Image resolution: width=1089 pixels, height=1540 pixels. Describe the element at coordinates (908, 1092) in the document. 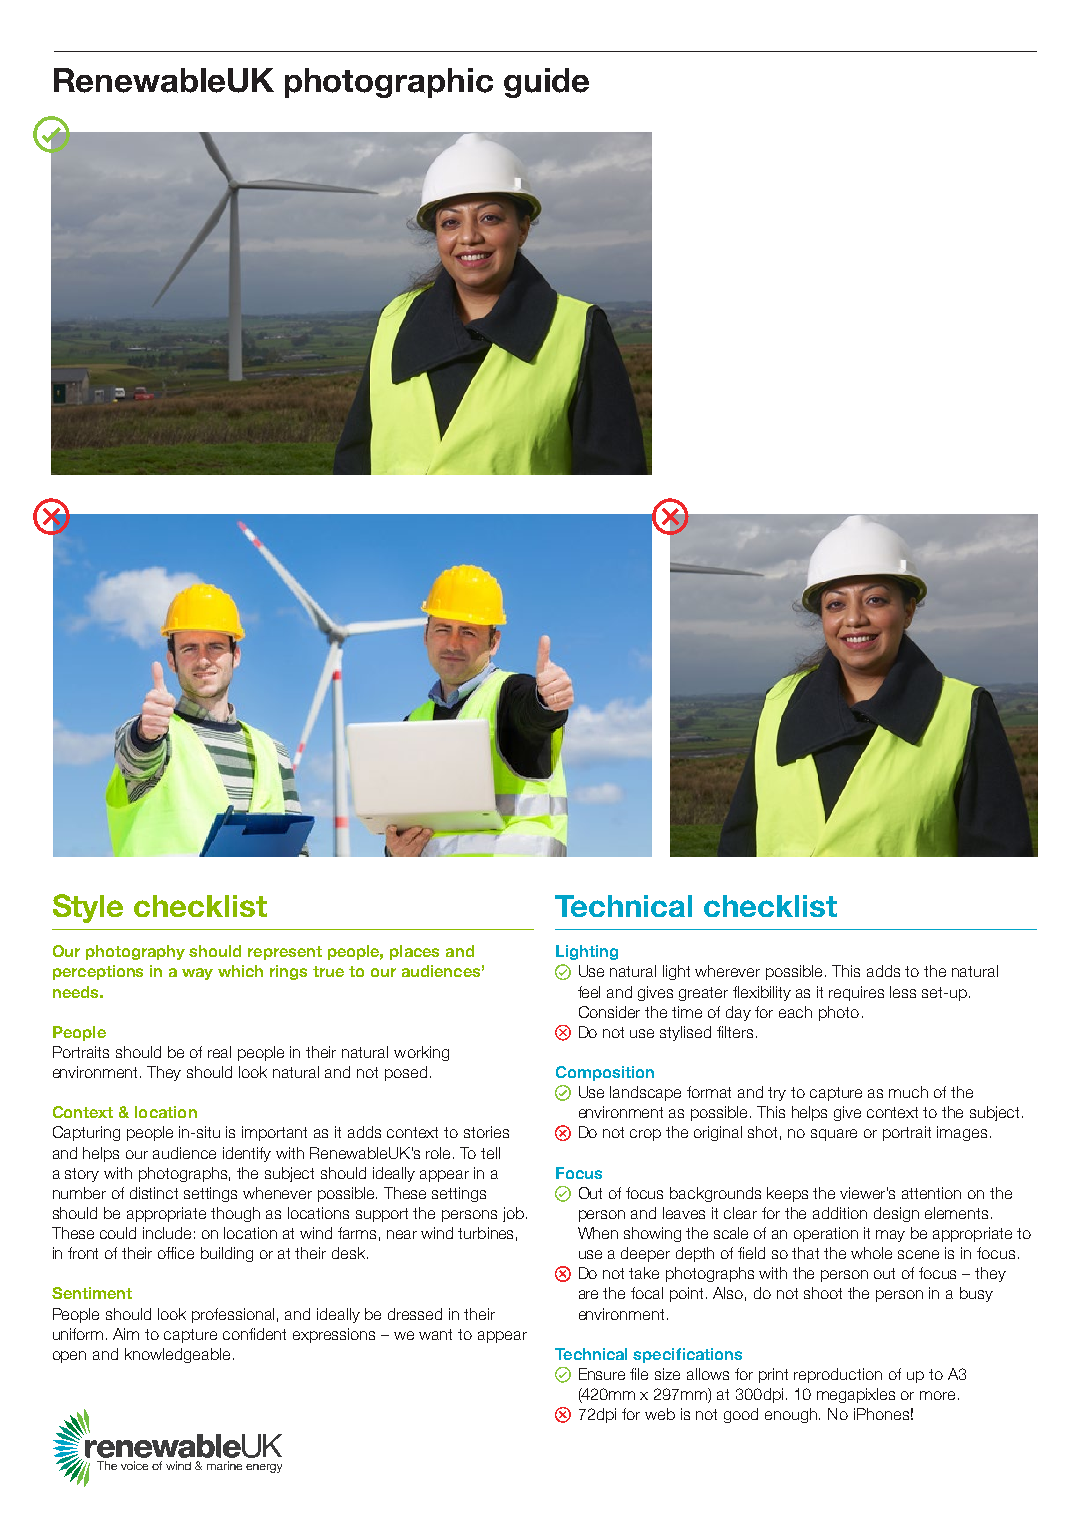

I see `much` at that location.
